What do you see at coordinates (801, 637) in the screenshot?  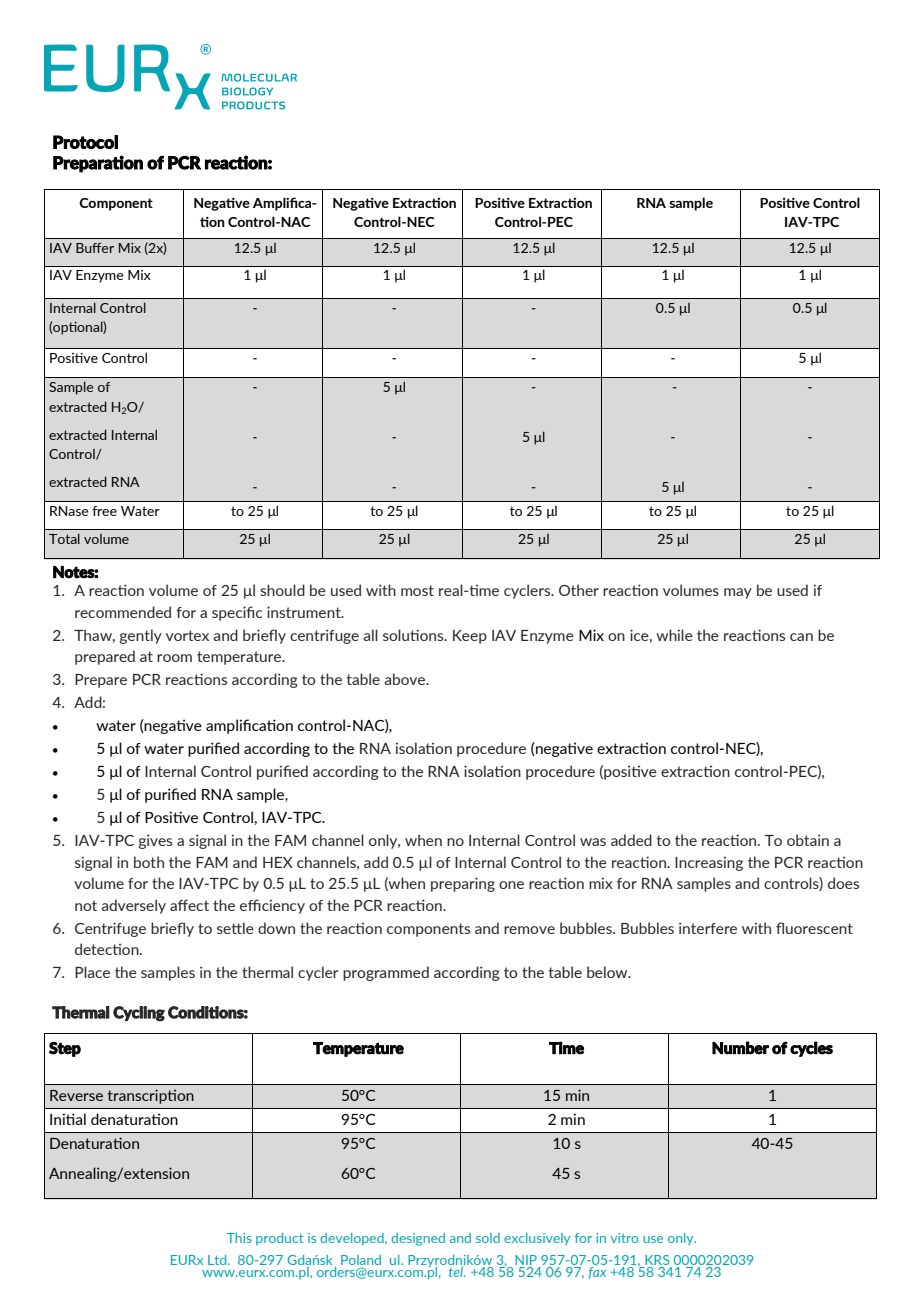 I see `can` at bounding box center [801, 637].
